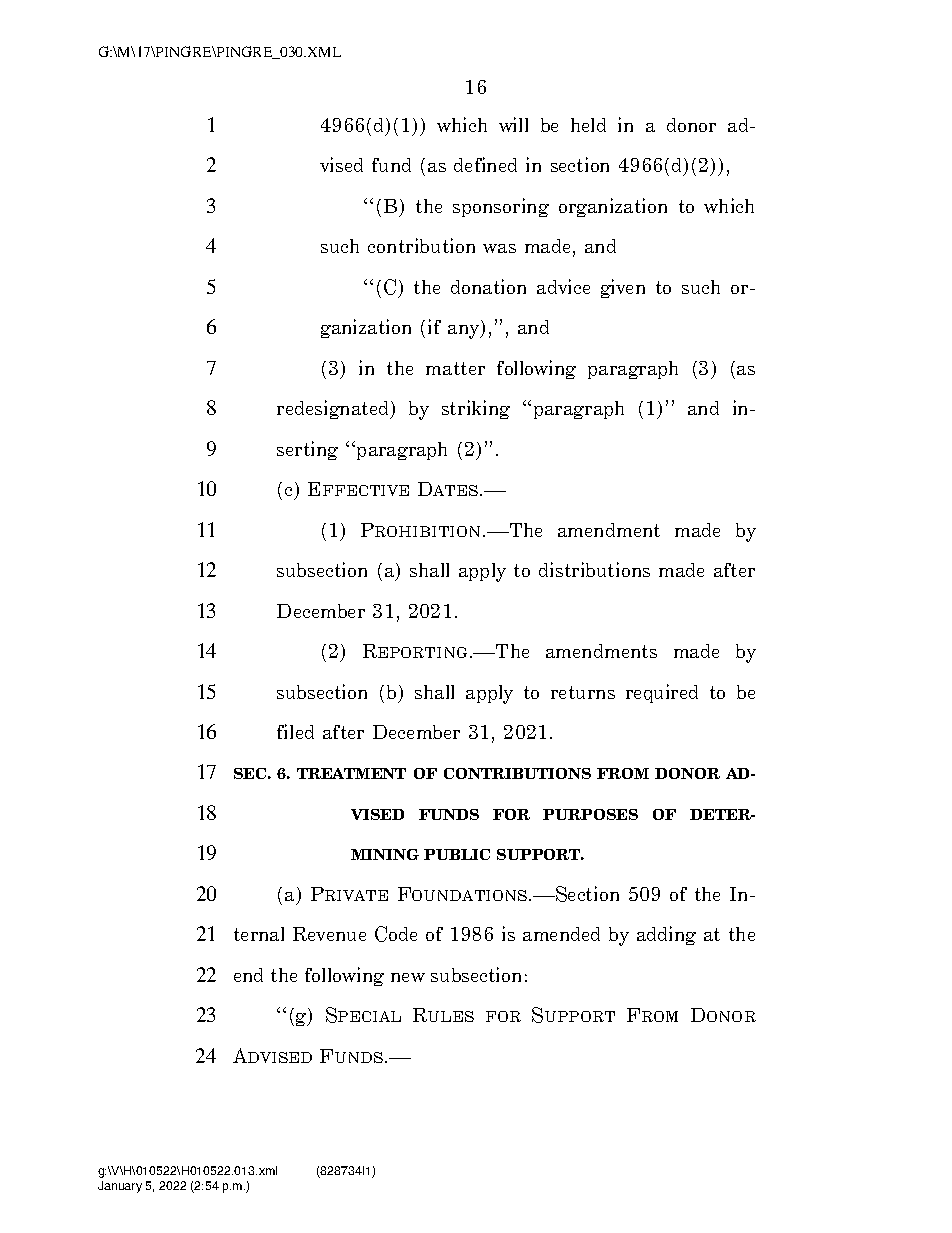 This screenshot has width=952, height=1233. What do you see at coordinates (588, 125) in the screenshot?
I see `held` at bounding box center [588, 125].
